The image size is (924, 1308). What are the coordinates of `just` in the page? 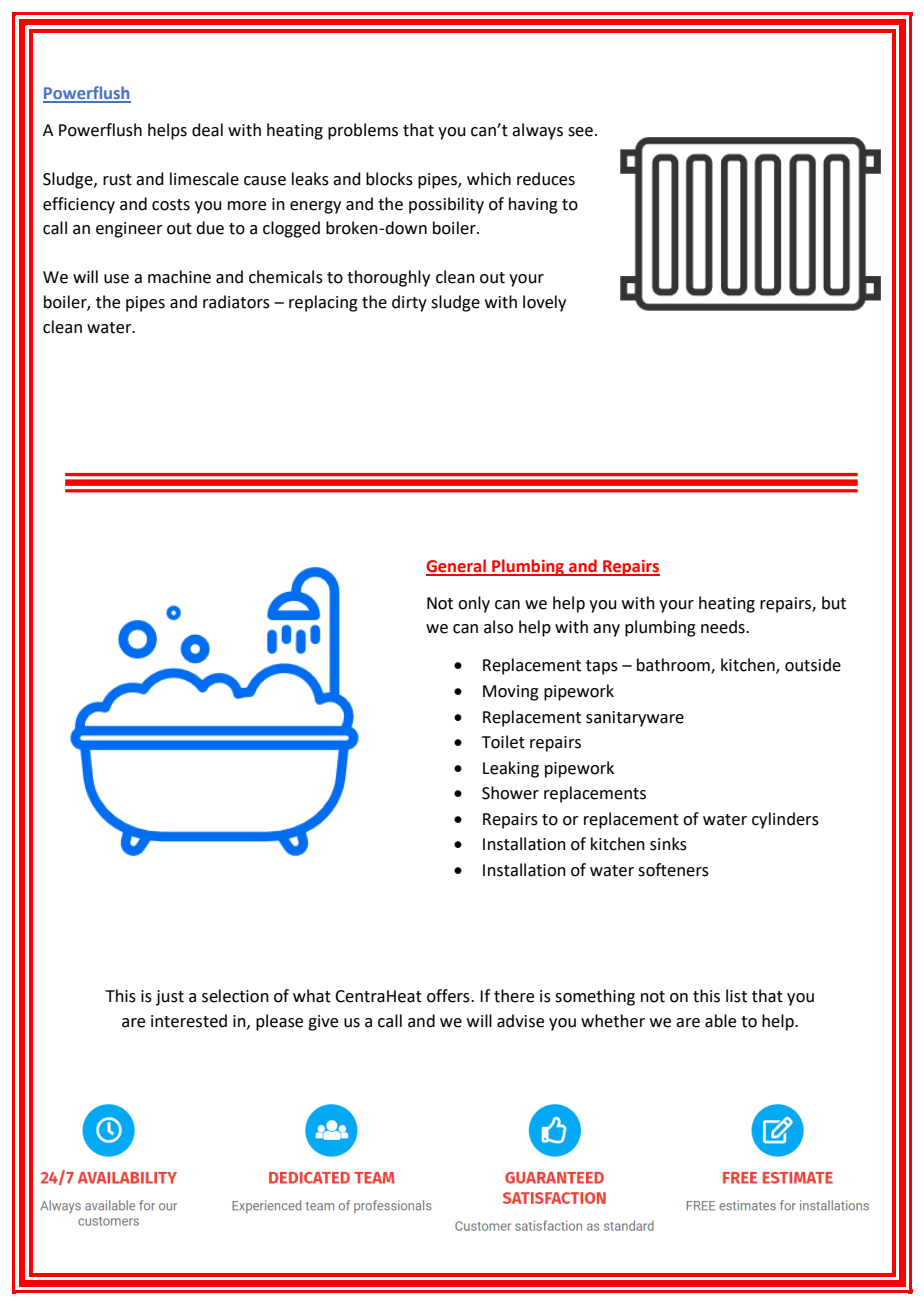 It's located at (170, 998).
